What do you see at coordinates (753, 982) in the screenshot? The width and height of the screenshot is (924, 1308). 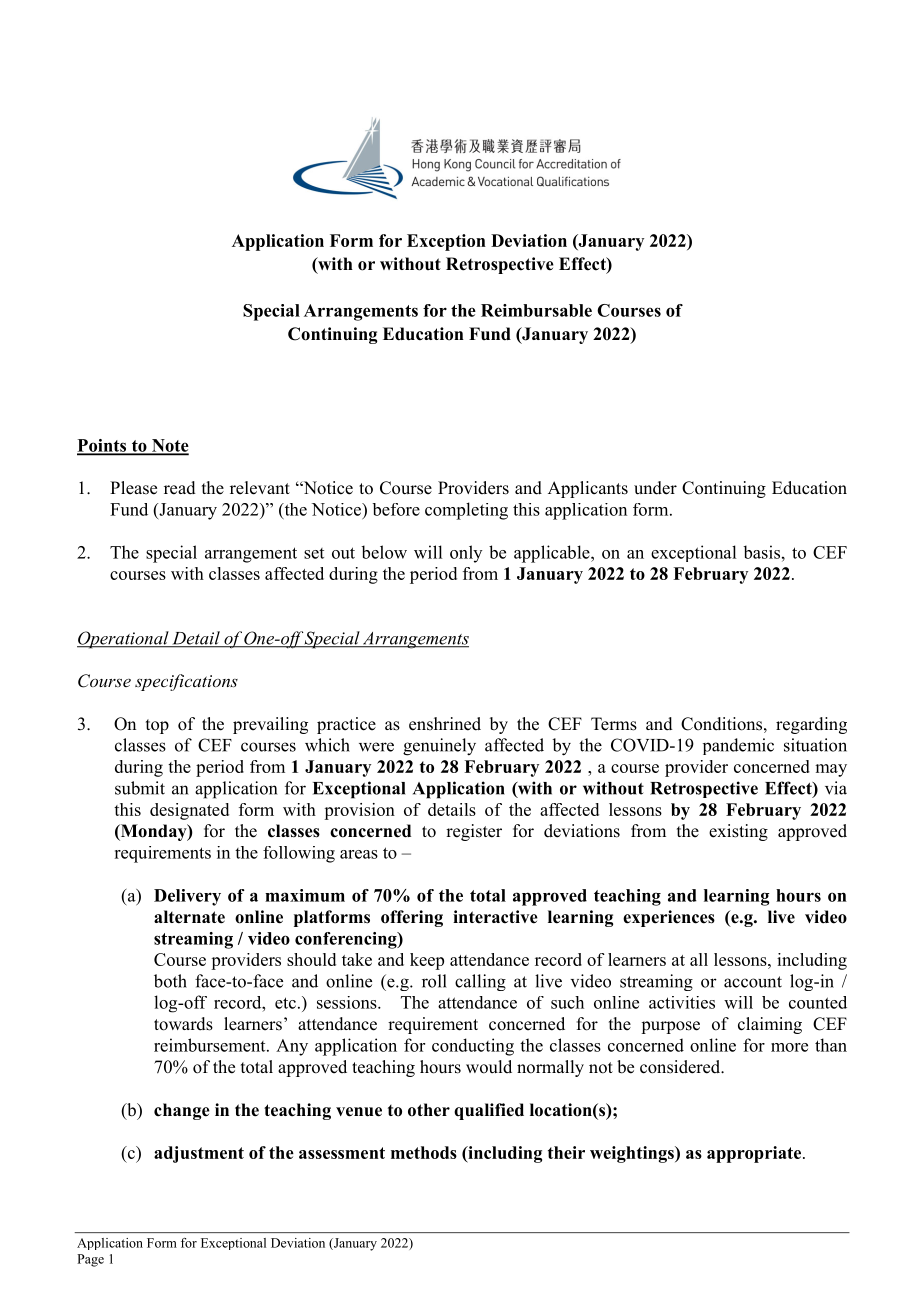 I see `account` at bounding box center [753, 982].
